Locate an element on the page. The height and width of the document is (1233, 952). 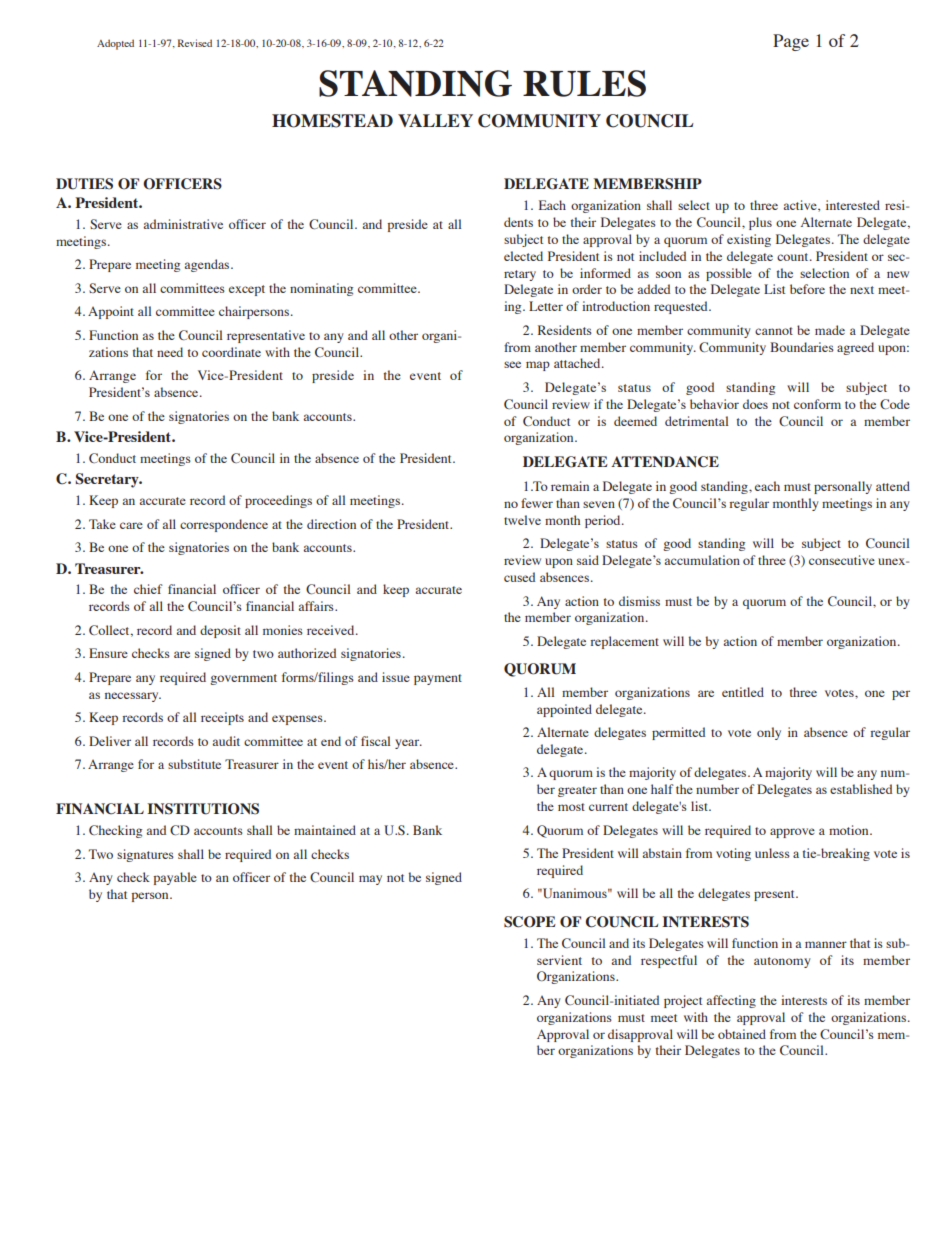
RULES is located at coordinates (584, 83).
